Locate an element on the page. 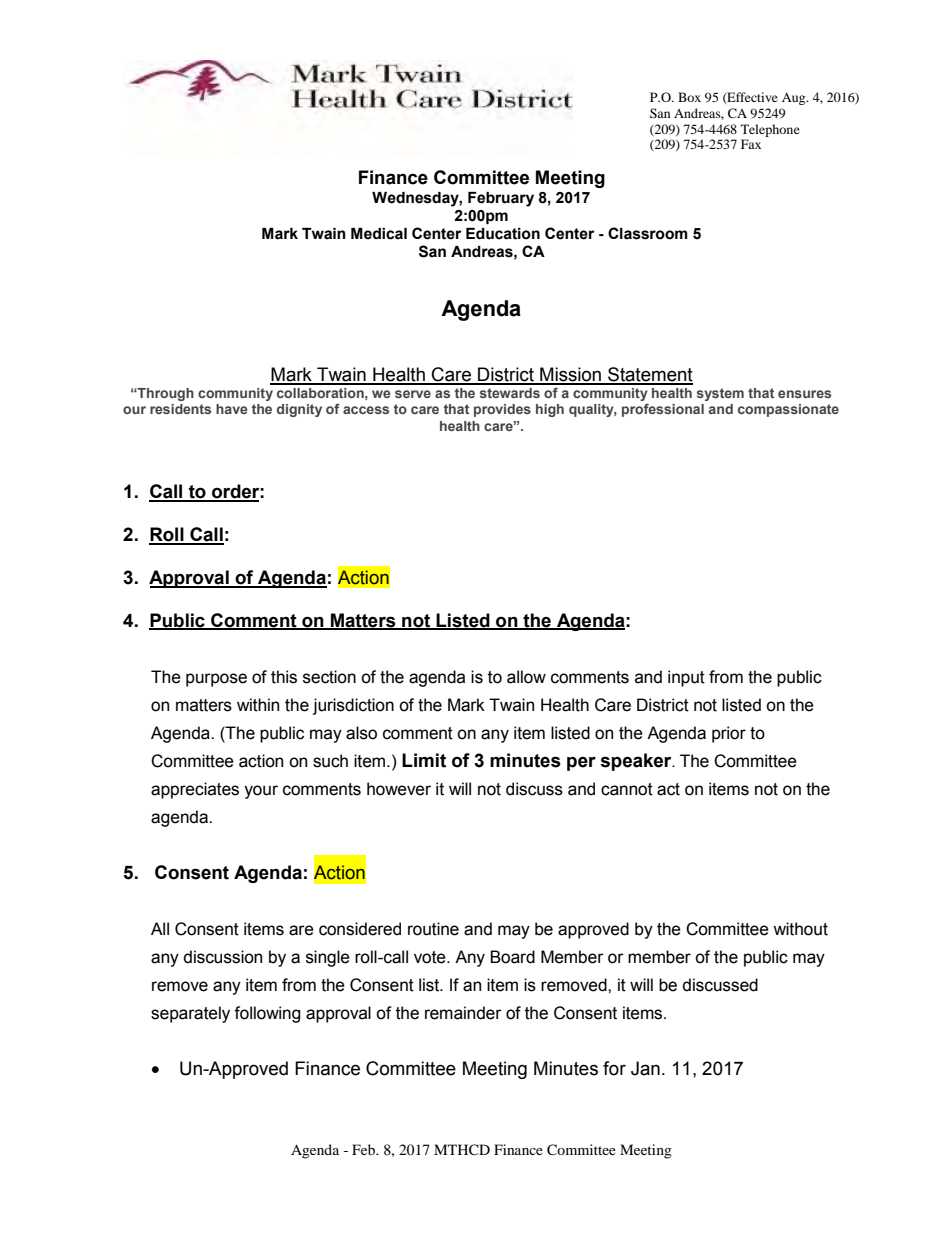  Fax is located at coordinates (751, 144).
